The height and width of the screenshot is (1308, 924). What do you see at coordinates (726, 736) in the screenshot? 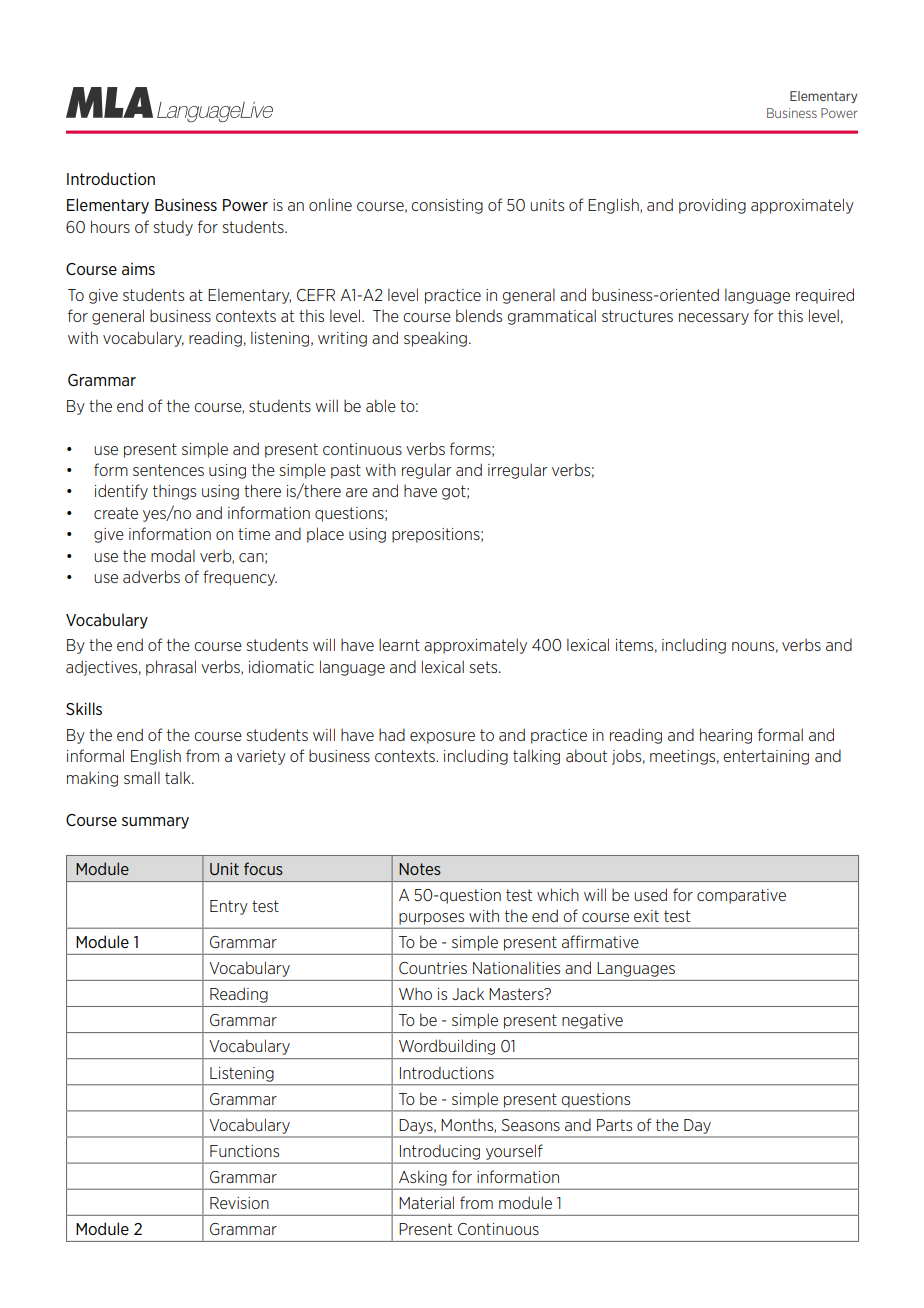
I see `hearing` at bounding box center [726, 736].
